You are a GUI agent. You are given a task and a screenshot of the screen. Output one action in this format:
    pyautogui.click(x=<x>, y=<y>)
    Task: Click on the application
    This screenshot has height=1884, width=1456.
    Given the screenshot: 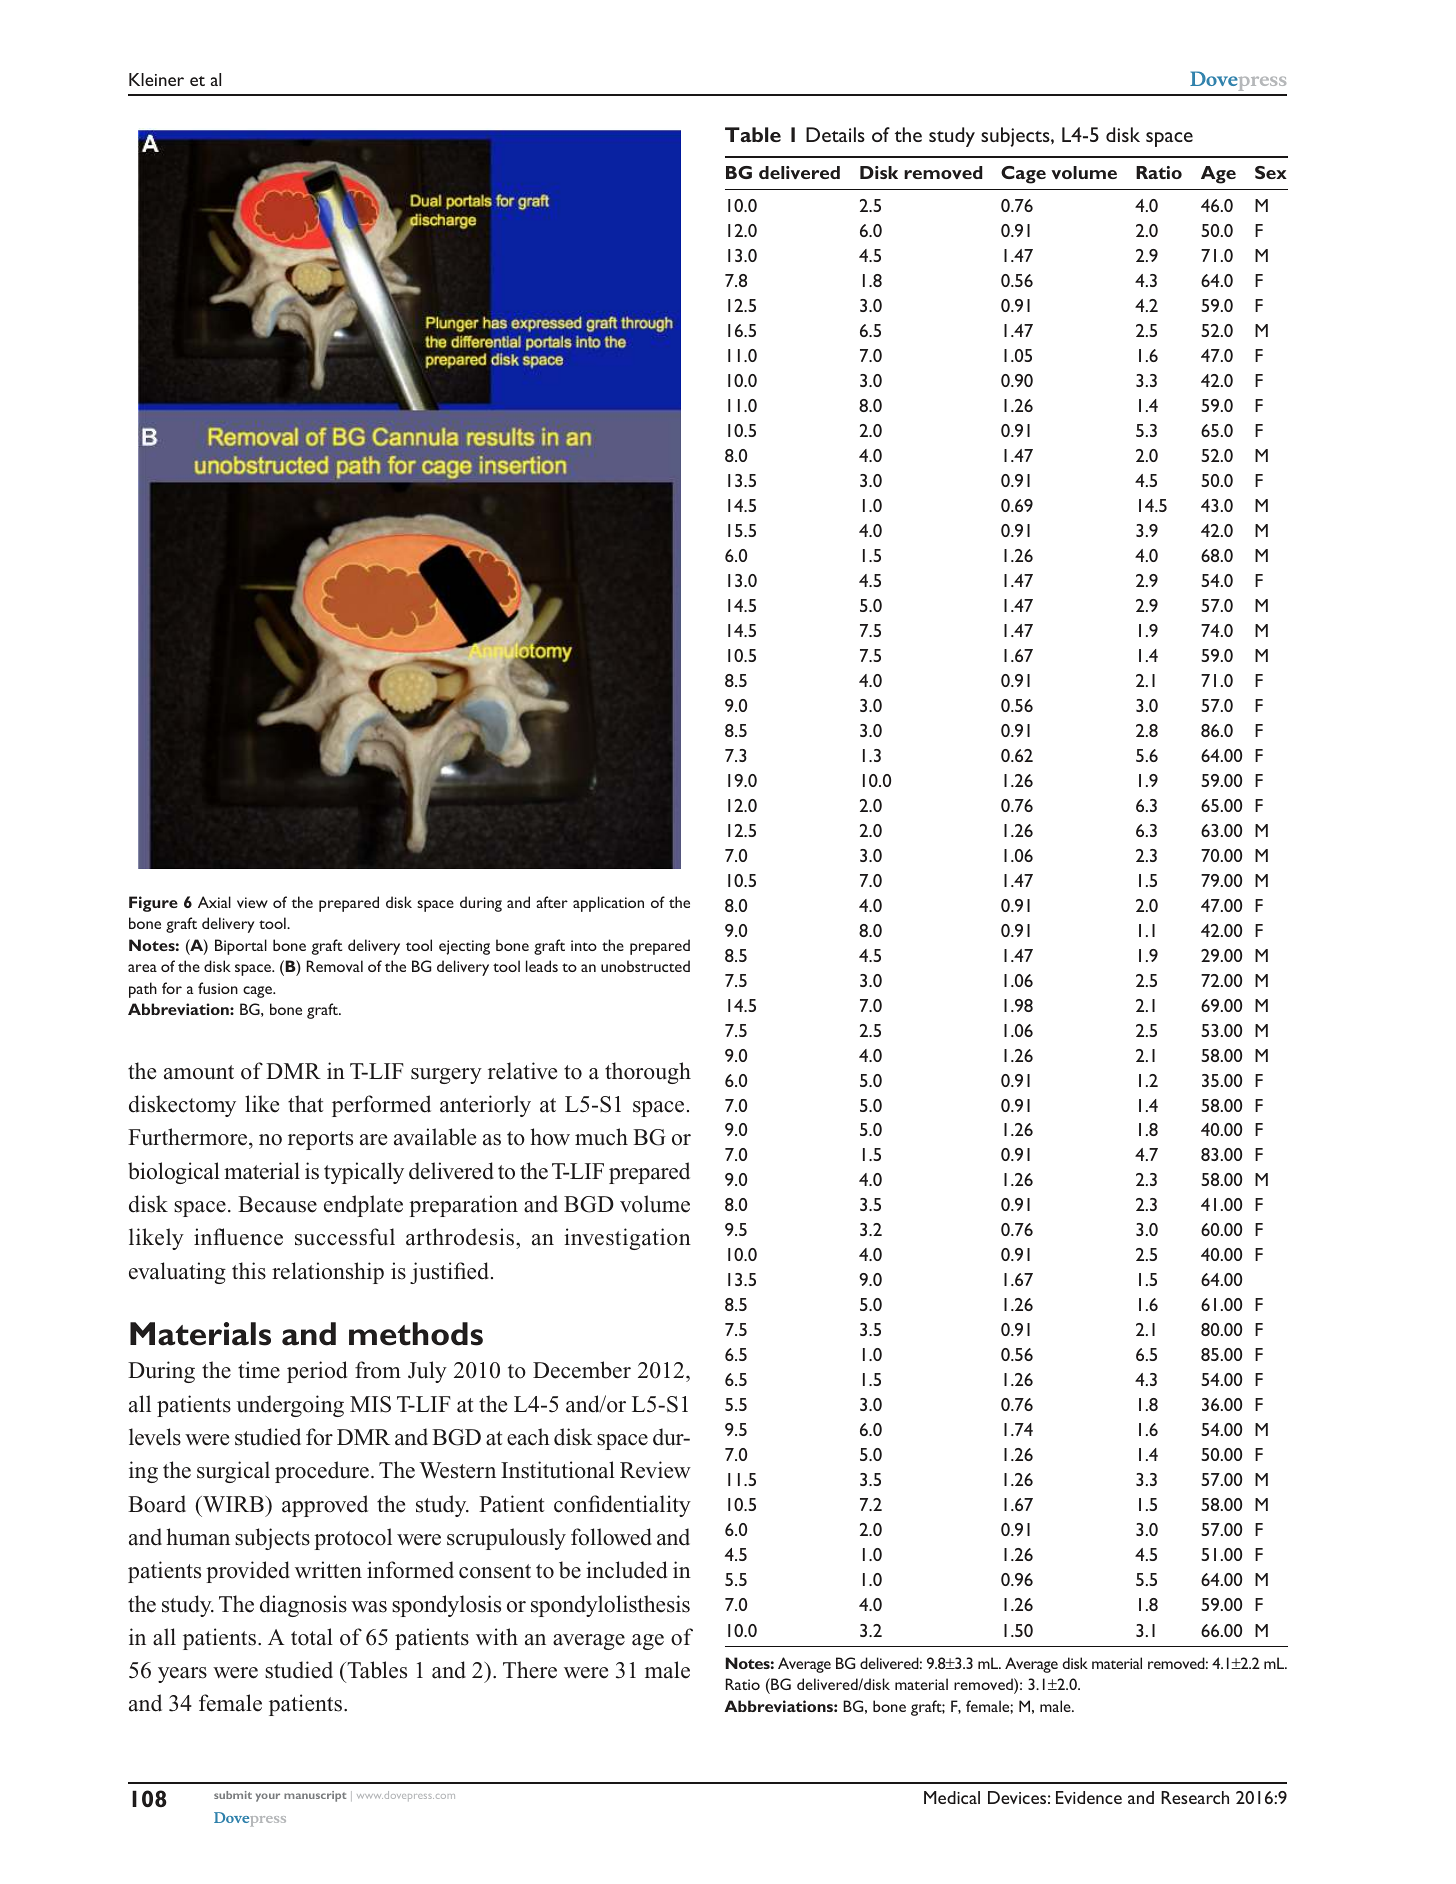 What is the action you would take?
    pyautogui.click(x=608, y=904)
